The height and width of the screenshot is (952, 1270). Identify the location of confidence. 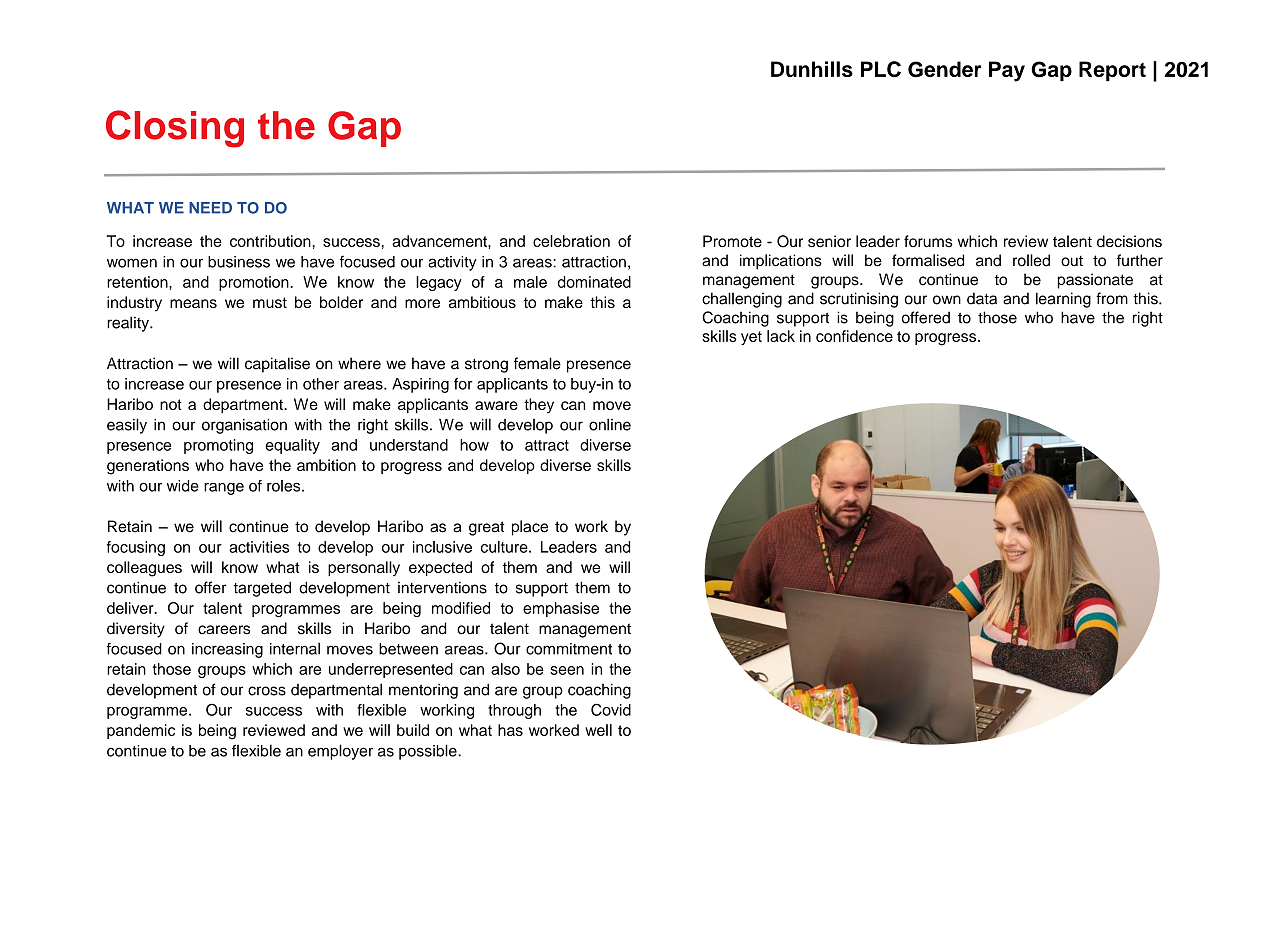
(854, 336).
